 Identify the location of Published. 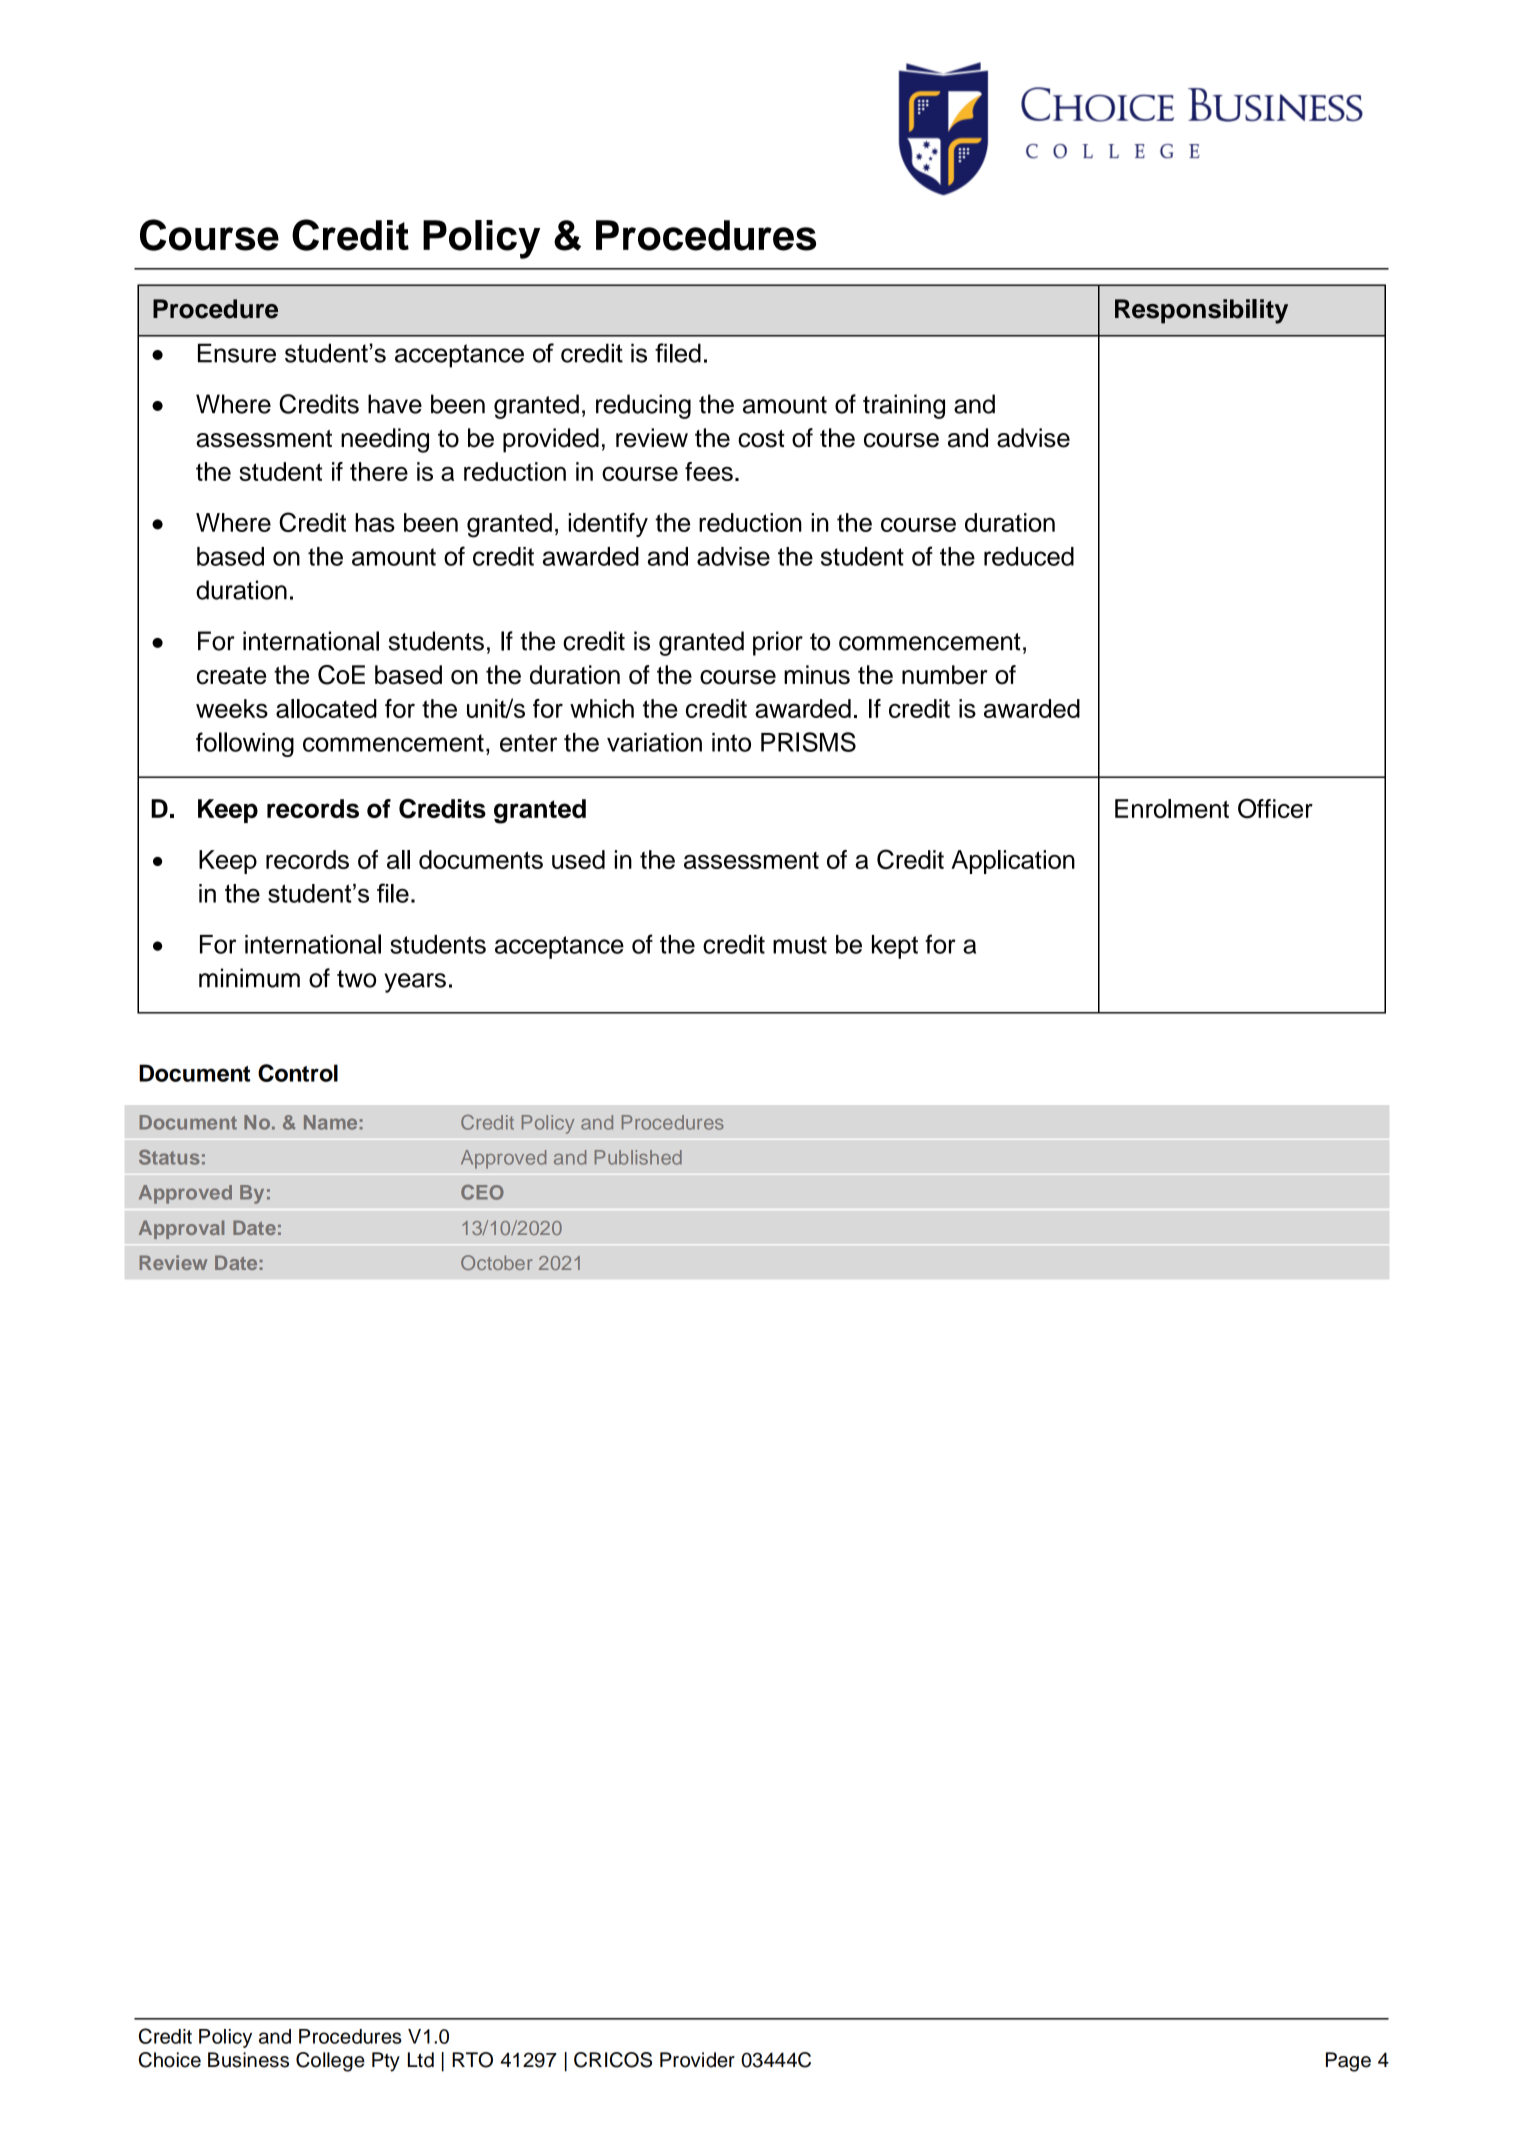
(638, 1157).
